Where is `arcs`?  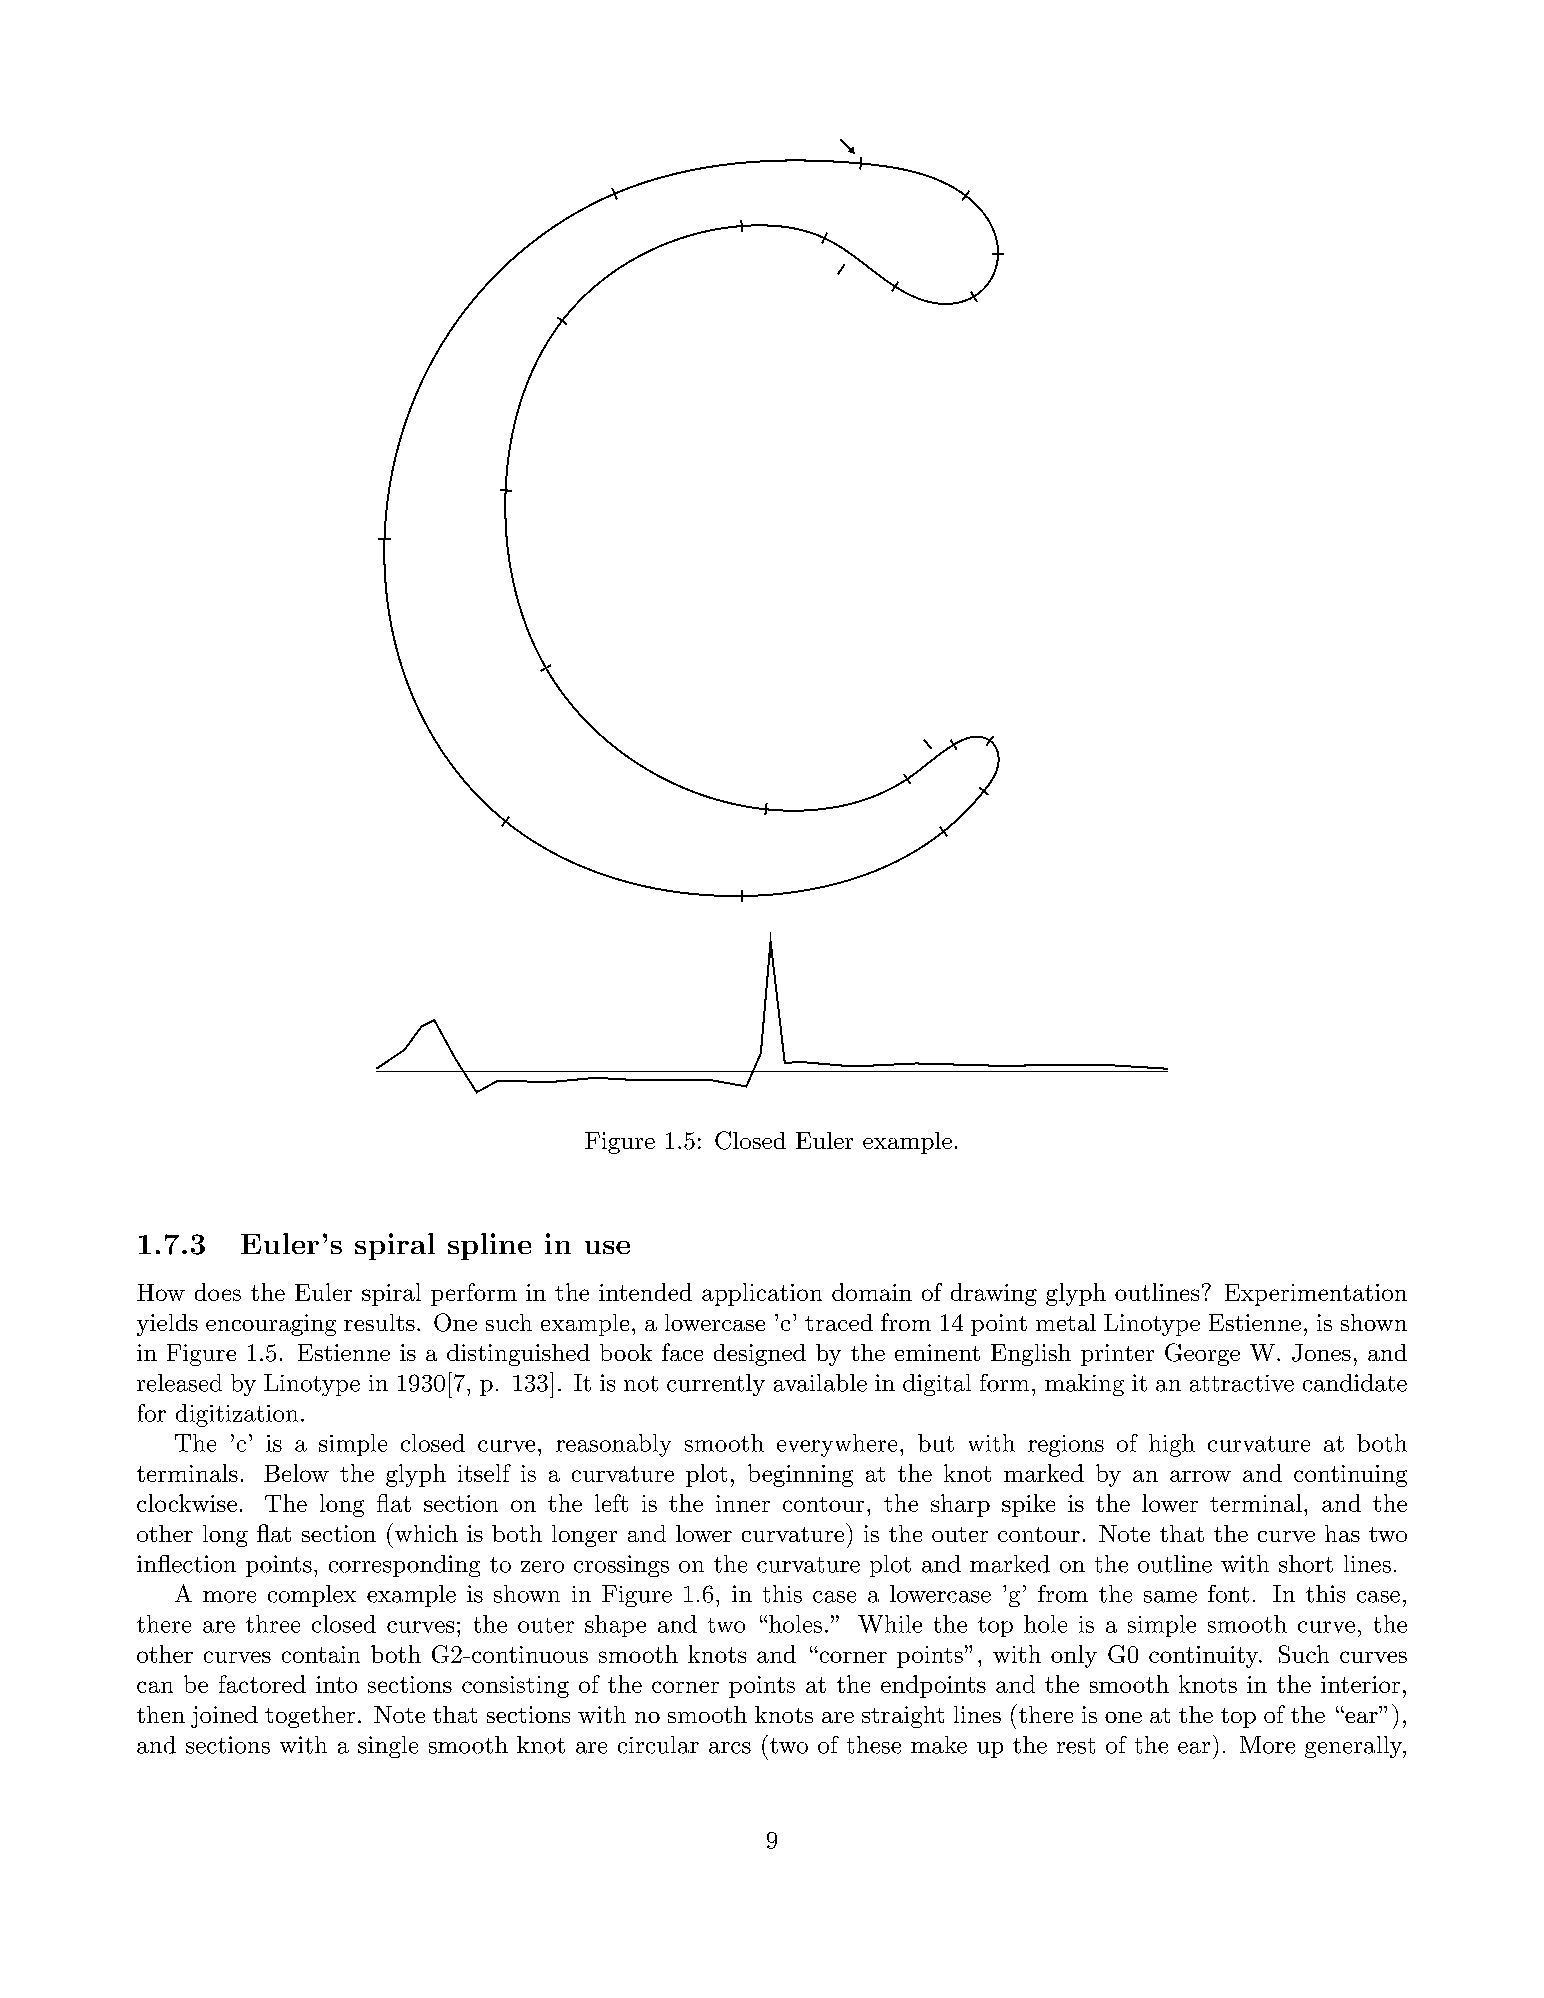
arcs is located at coordinates (730, 1748).
